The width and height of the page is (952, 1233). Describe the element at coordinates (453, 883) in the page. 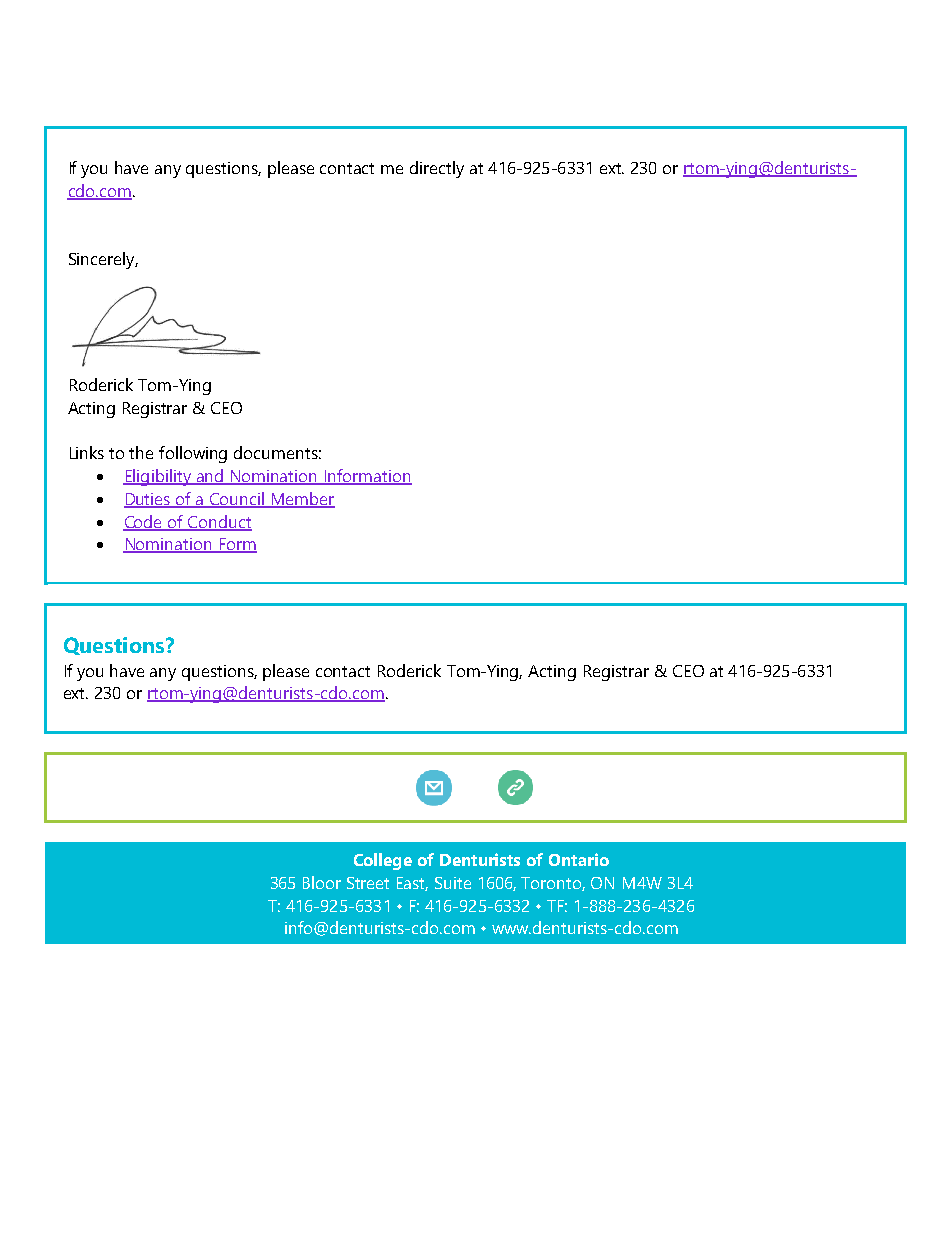

I see `Suite` at that location.
